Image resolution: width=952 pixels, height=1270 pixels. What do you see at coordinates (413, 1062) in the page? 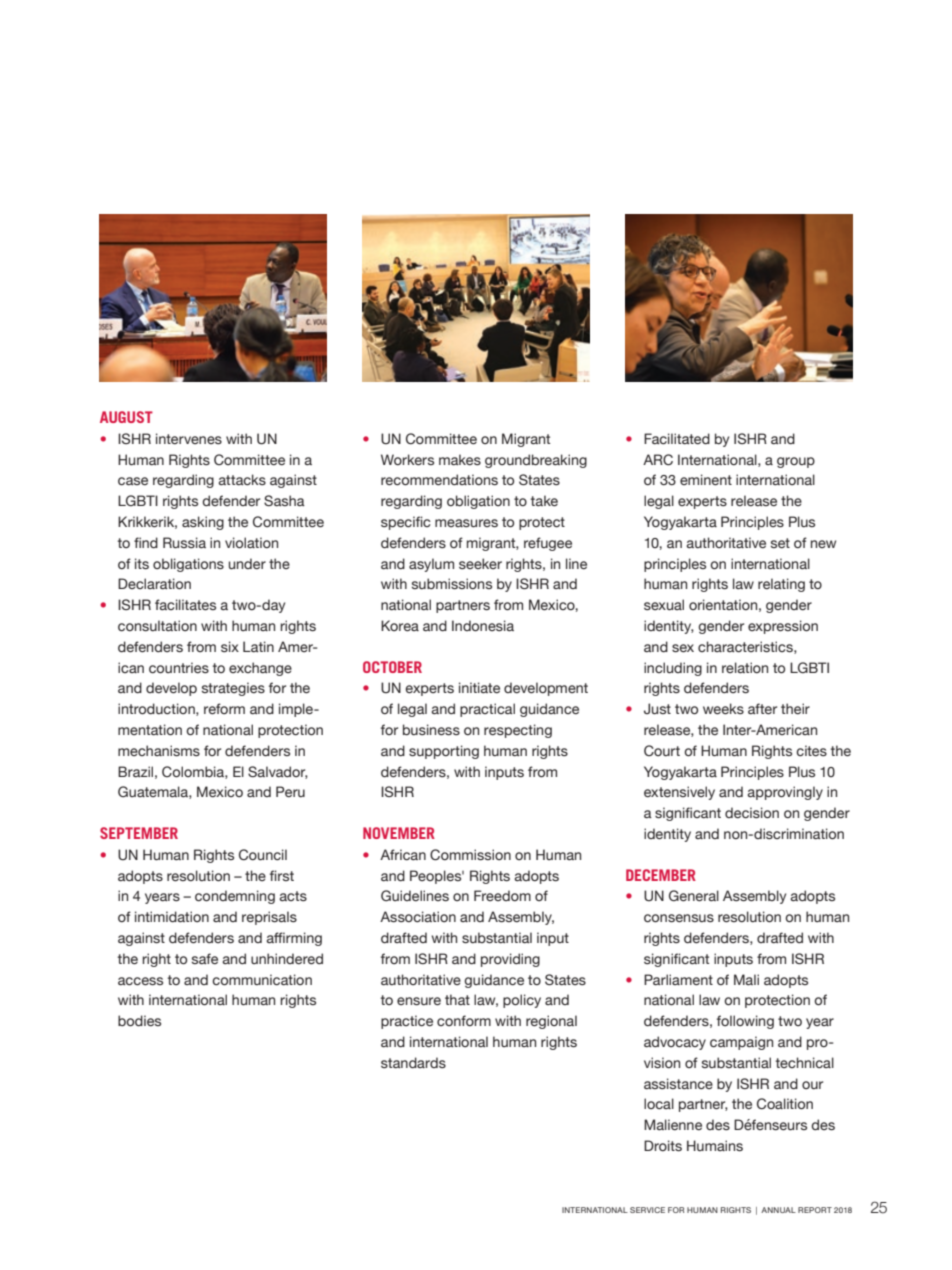
I see `standards` at bounding box center [413, 1062].
